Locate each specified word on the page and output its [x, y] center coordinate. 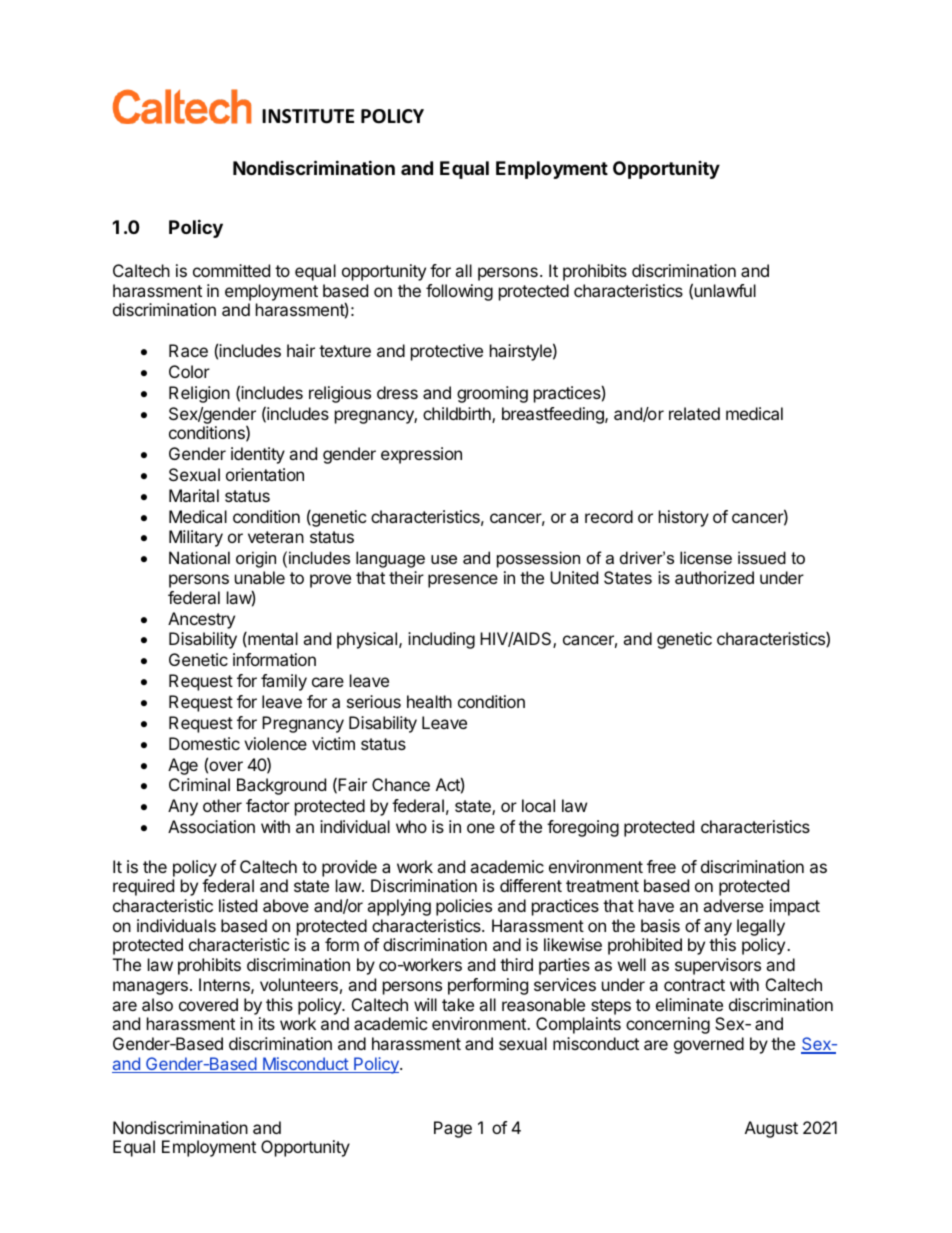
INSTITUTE [308, 116]
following [459, 292]
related [694, 413]
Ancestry [201, 620]
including [441, 640]
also [157, 1004]
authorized [714, 577]
